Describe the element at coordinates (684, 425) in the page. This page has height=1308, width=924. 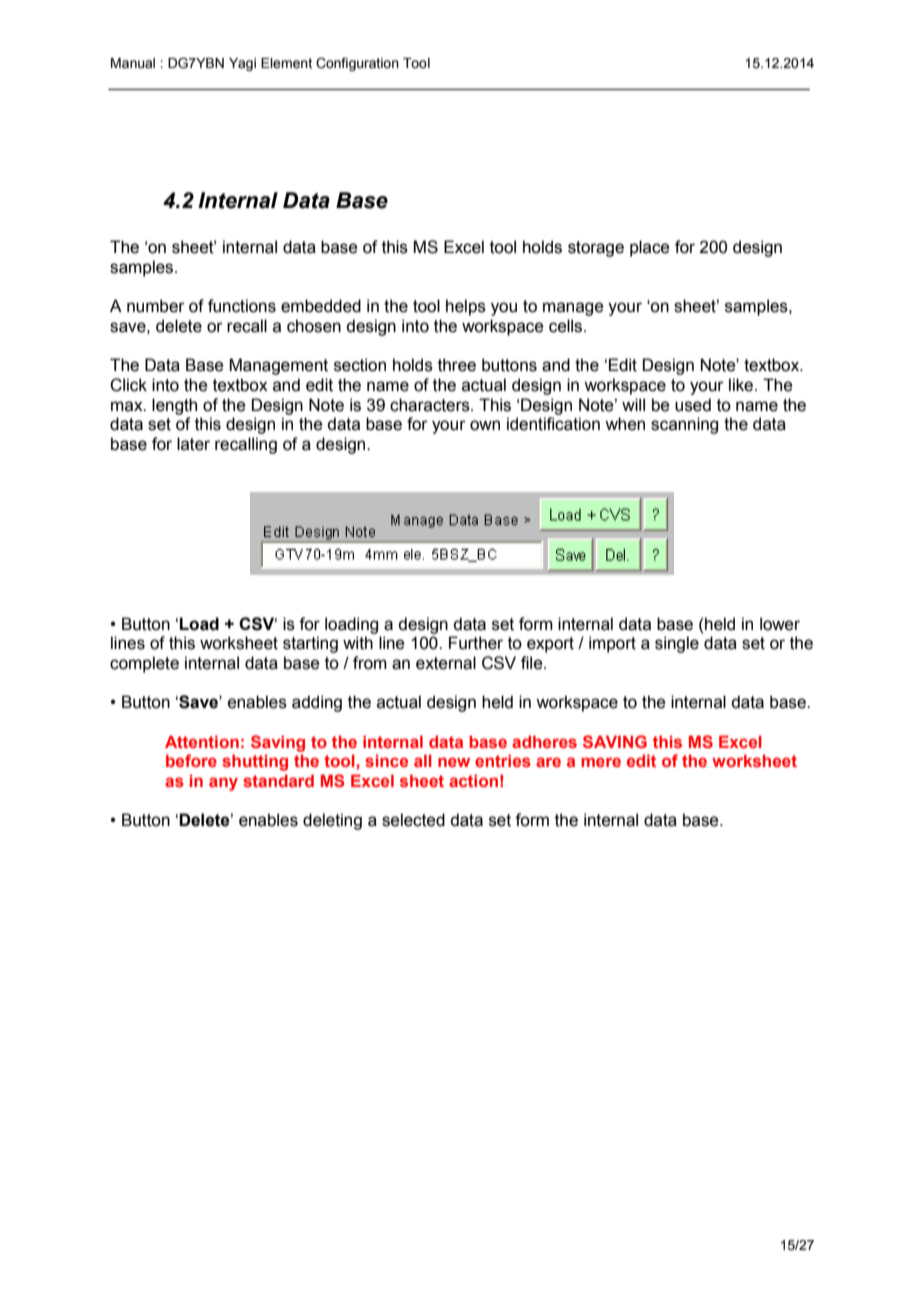
I see `scanning` at that location.
